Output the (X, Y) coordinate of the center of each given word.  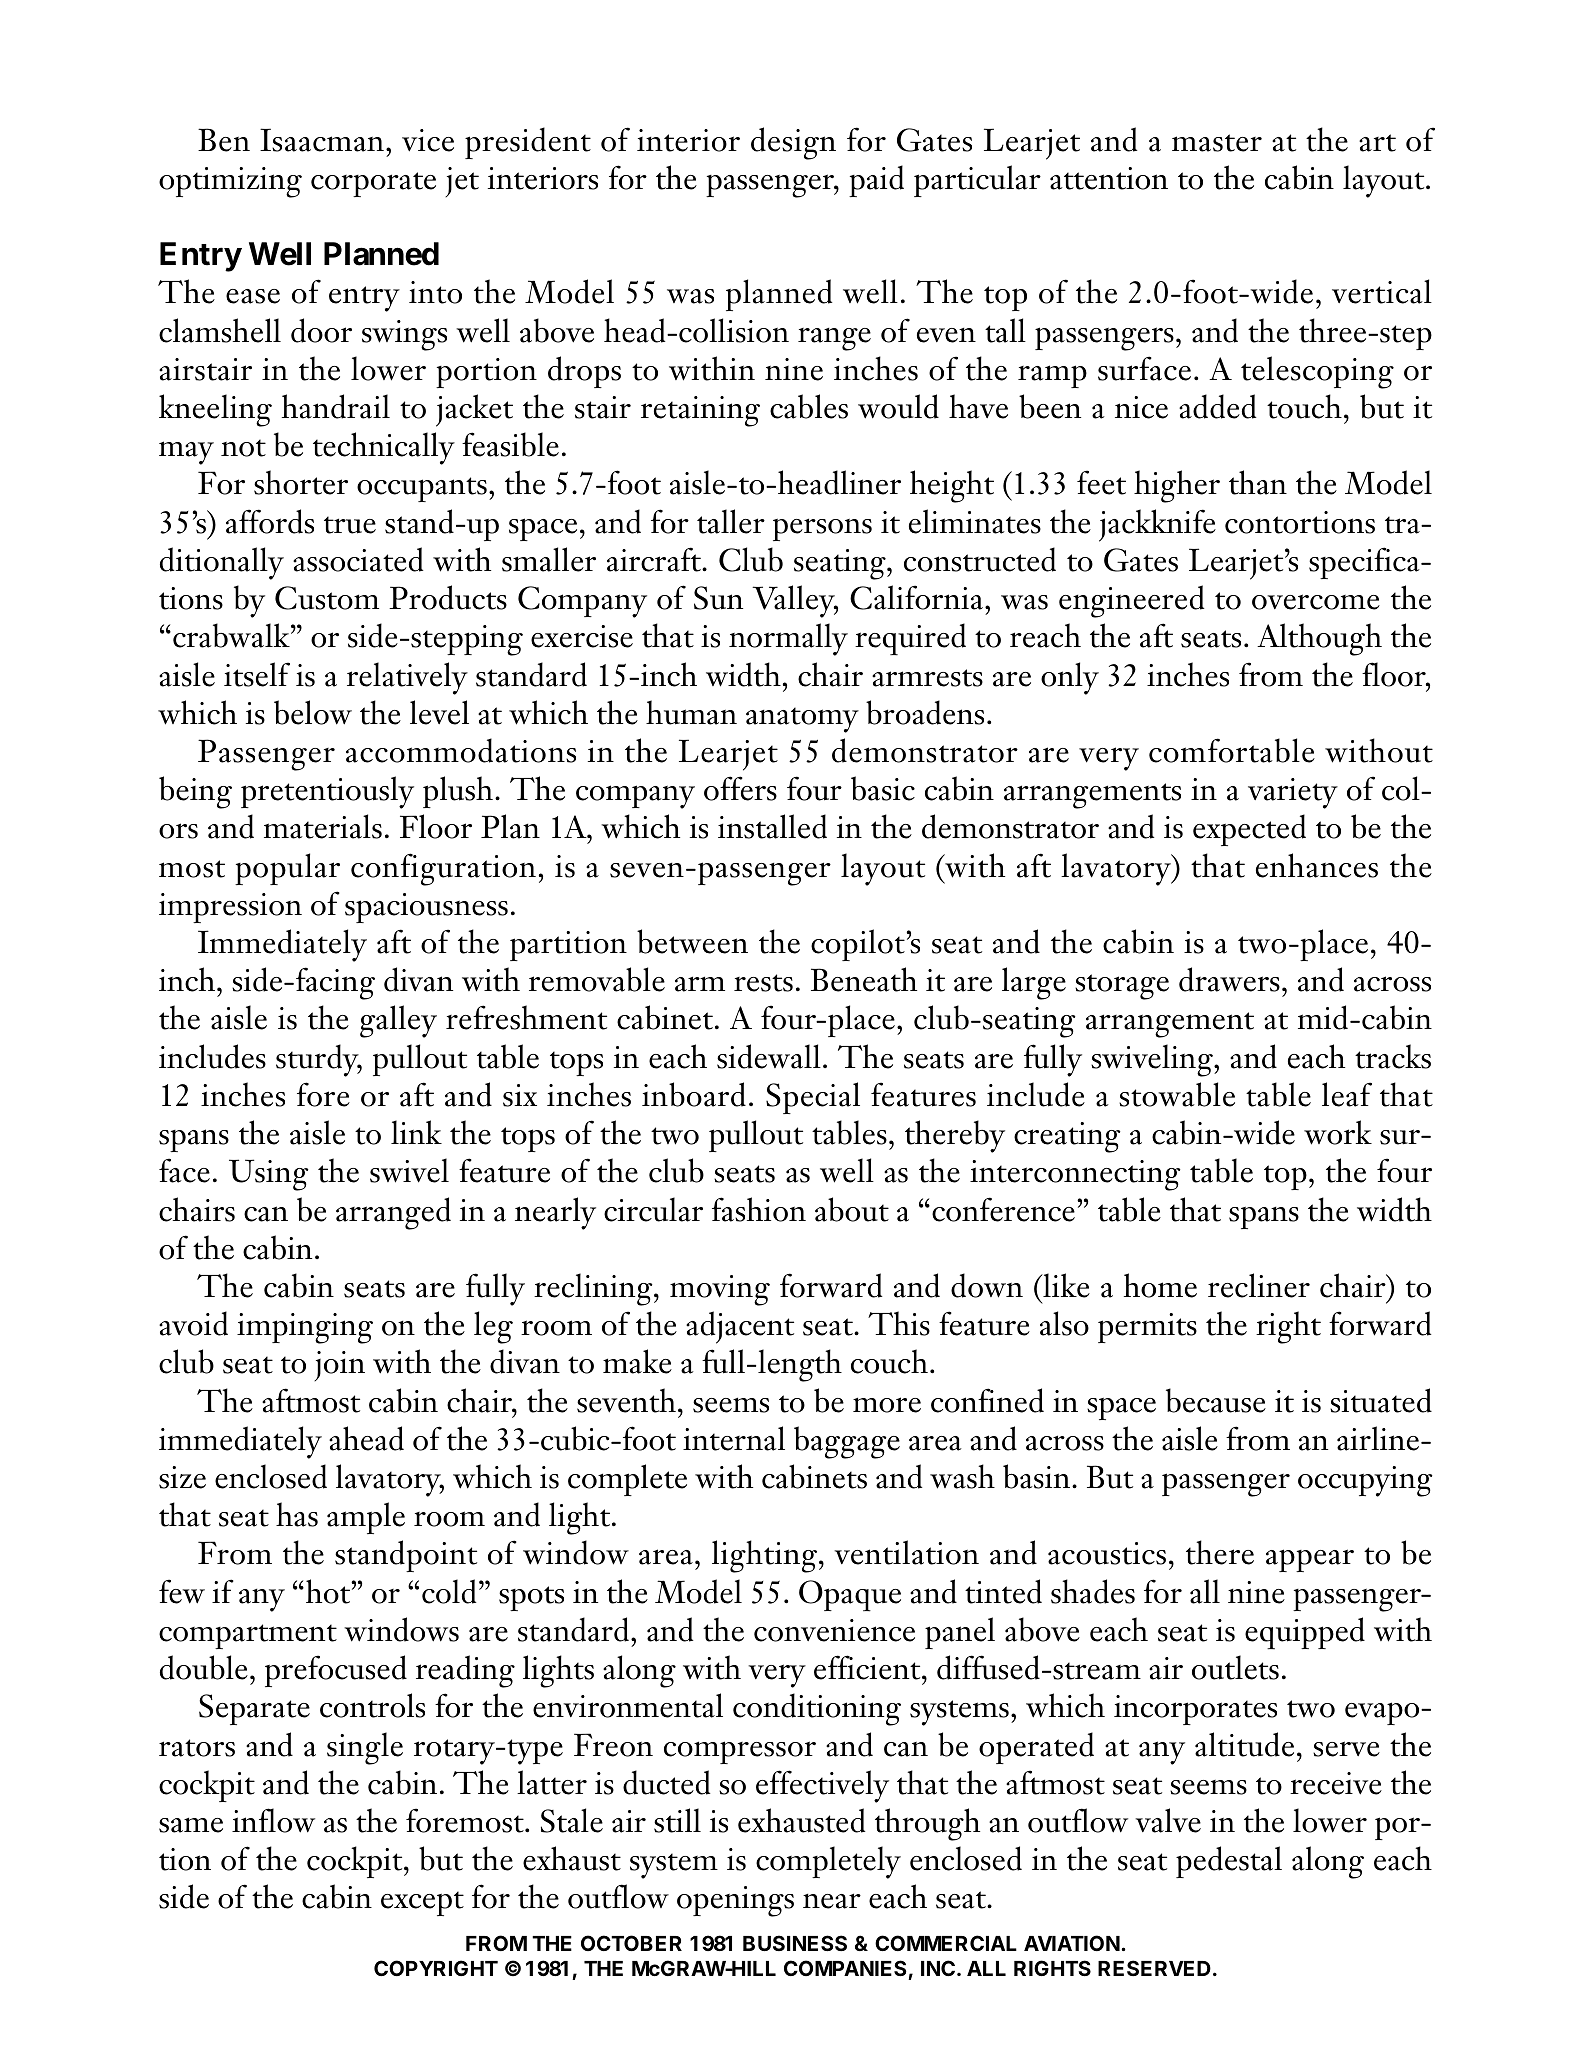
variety (1293, 793)
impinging (305, 1328)
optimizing (230, 182)
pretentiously (327, 792)
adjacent (740, 1327)
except (422, 1903)
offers (740, 788)
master (1217, 143)
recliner (1259, 1285)
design (793, 143)
